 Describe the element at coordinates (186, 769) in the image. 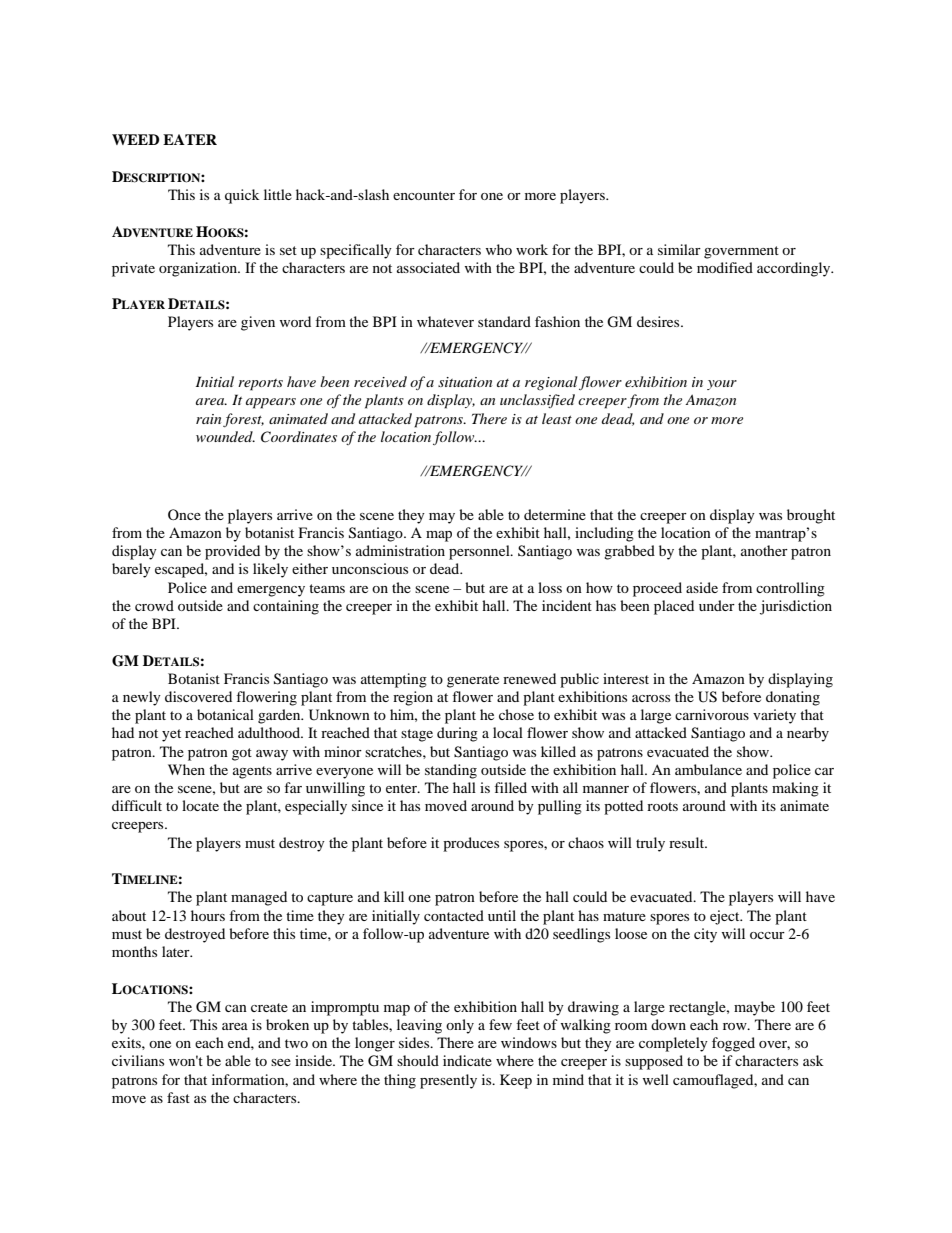

I see `When` at that location.
